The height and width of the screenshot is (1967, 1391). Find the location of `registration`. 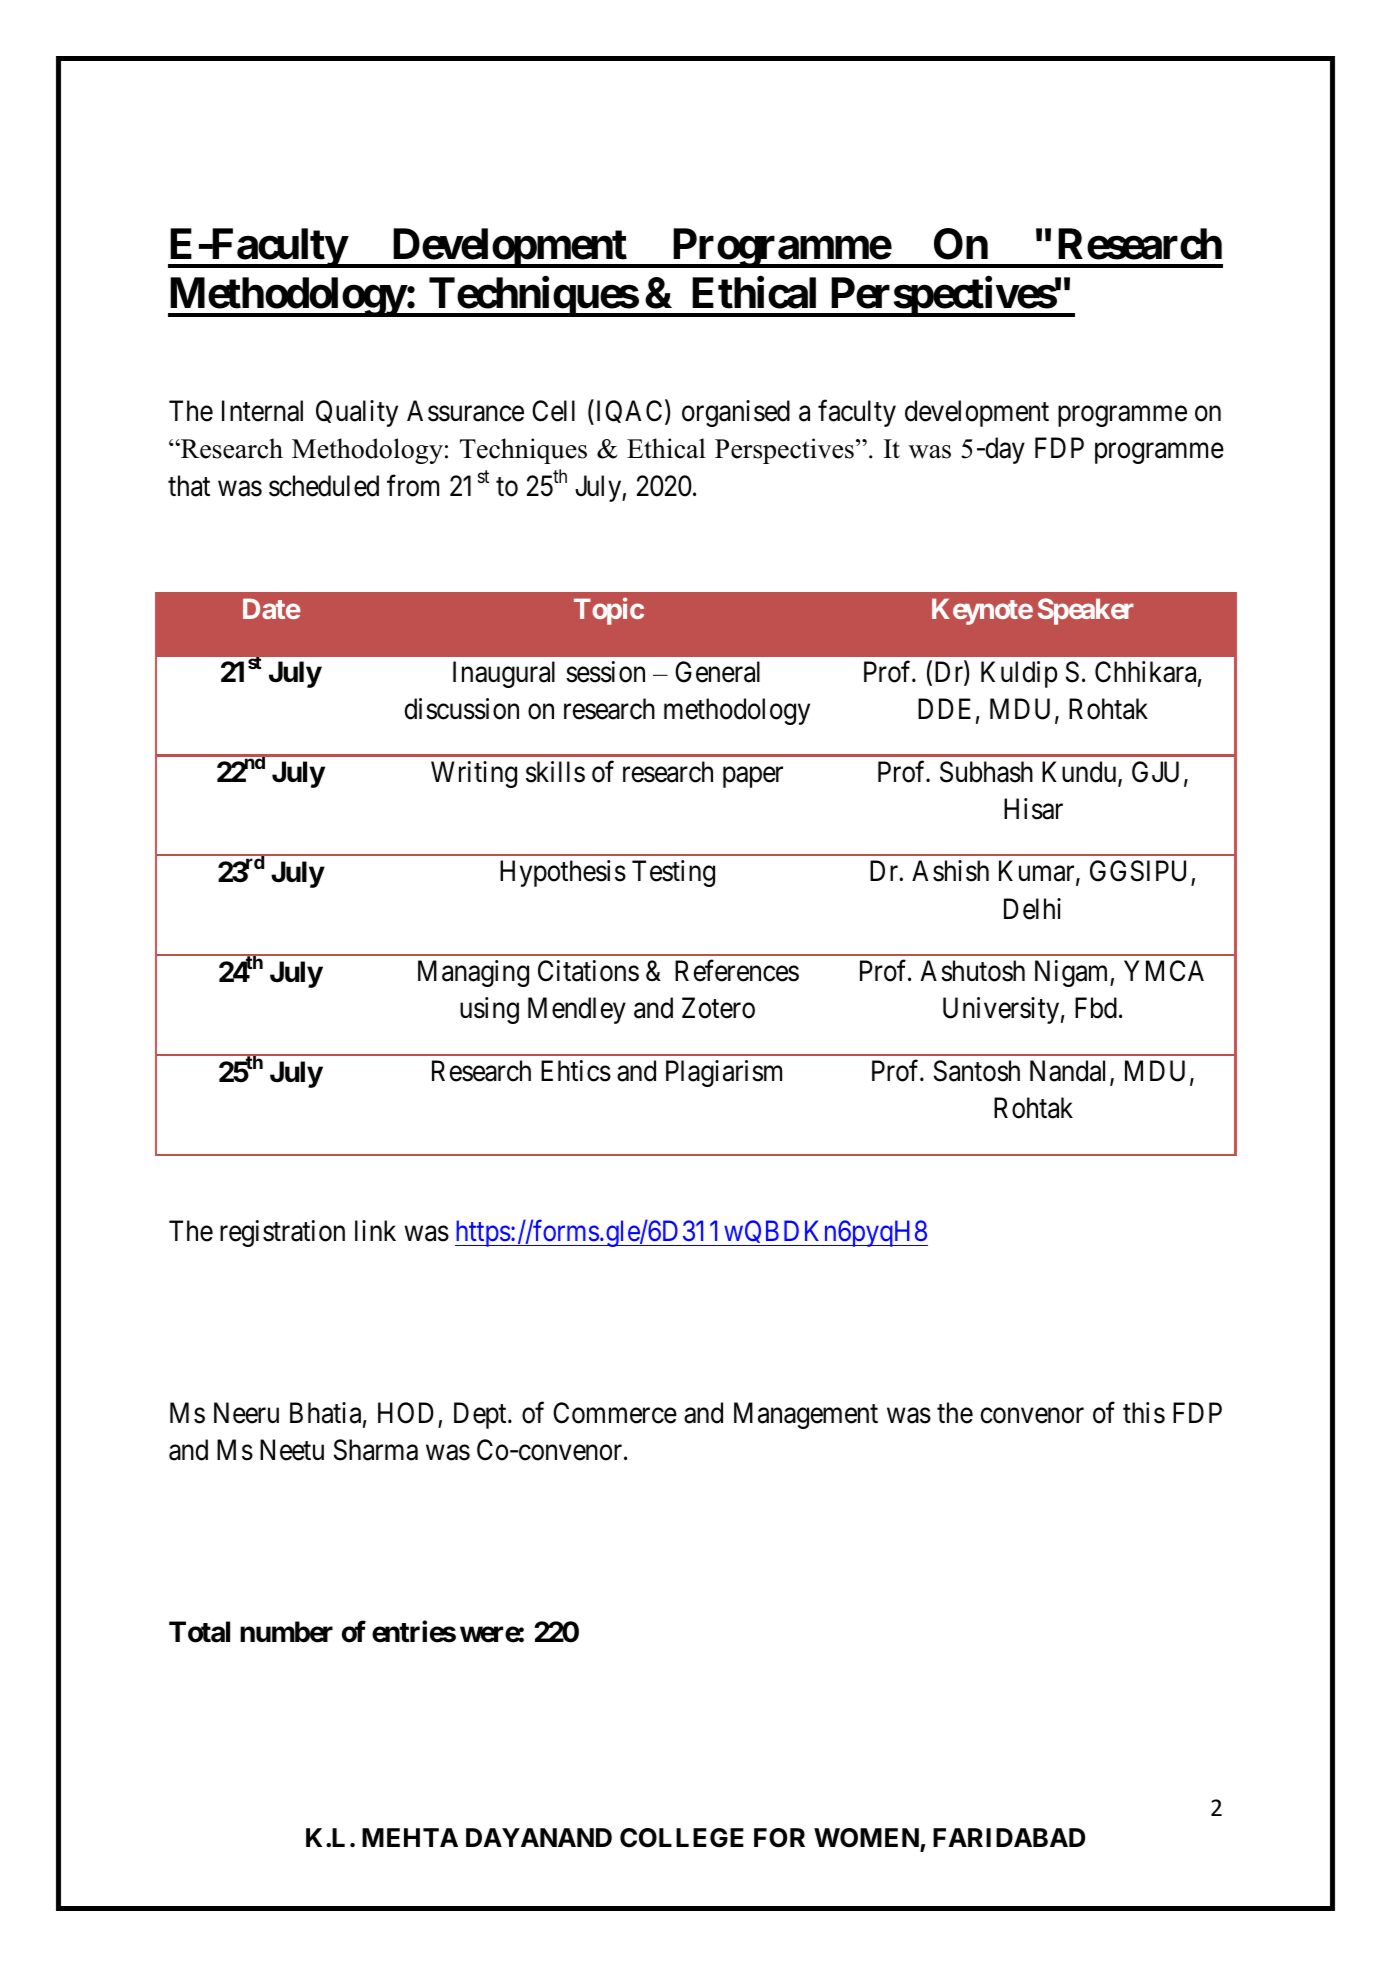

registration is located at coordinates (282, 1233).
